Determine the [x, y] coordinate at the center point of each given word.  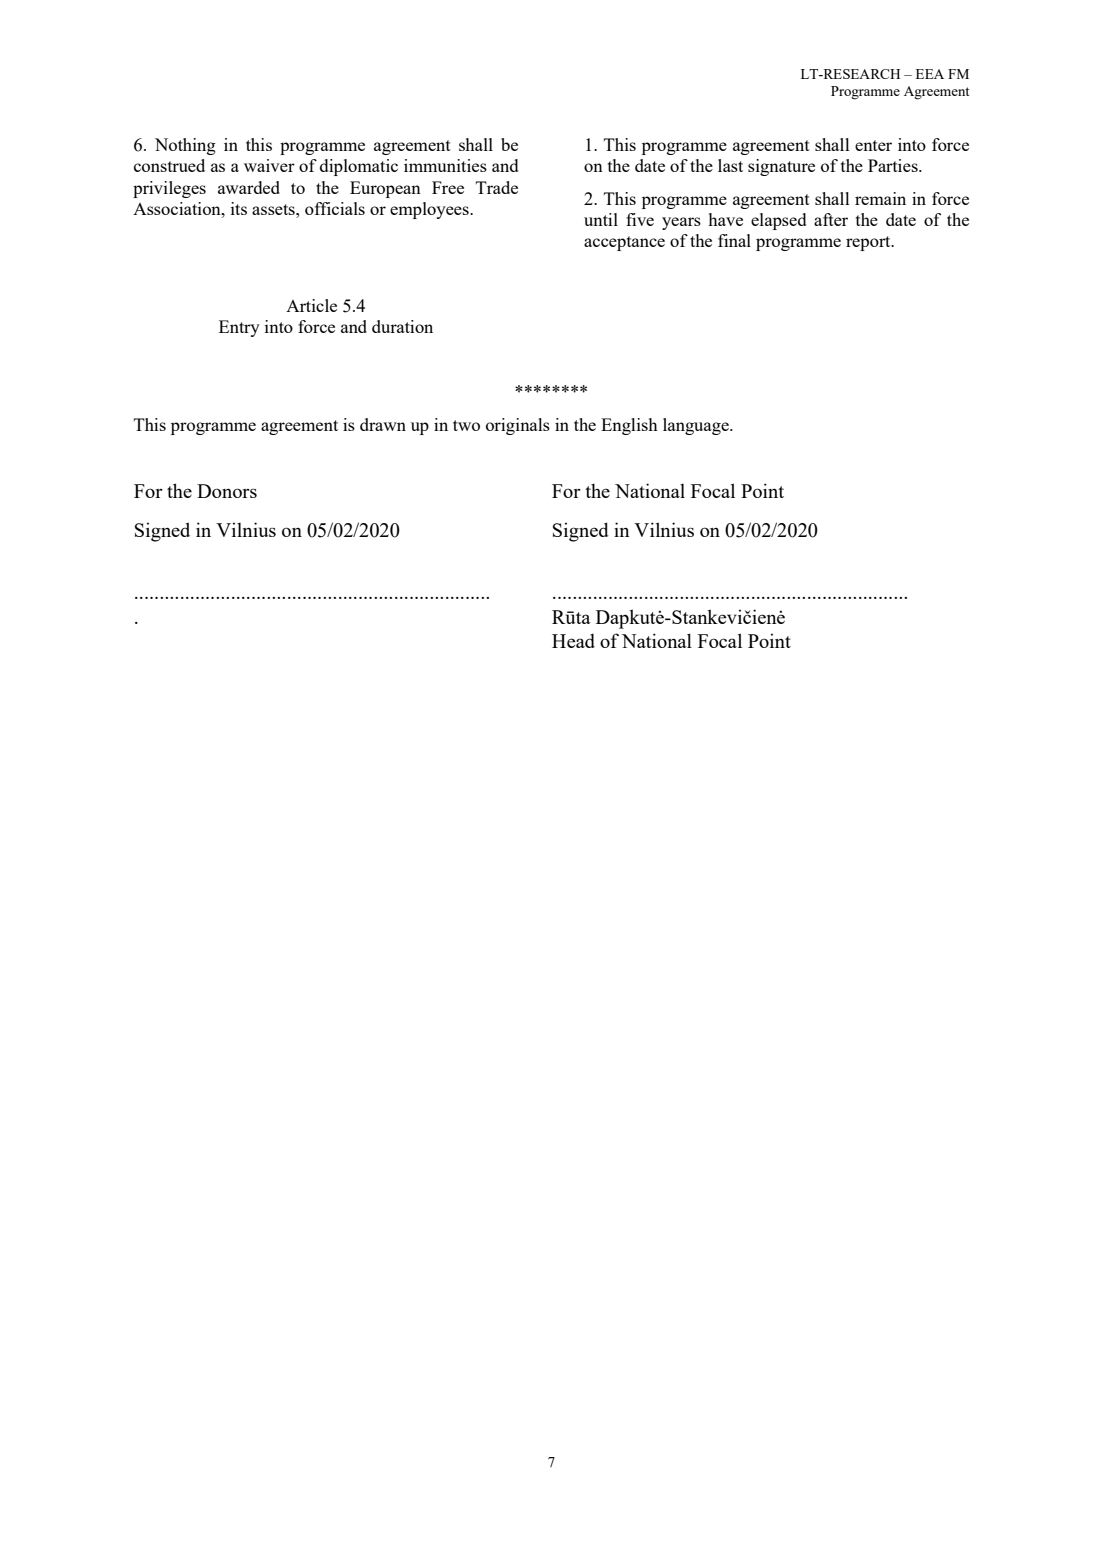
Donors [227, 491]
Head [573, 641]
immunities [445, 165]
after [831, 219]
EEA [930, 74]
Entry [239, 328]
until [601, 219]
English [629, 426]
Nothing [185, 146]
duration [402, 326]
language [697, 426]
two [466, 425]
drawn [383, 424]
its [239, 208]
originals [518, 426]
